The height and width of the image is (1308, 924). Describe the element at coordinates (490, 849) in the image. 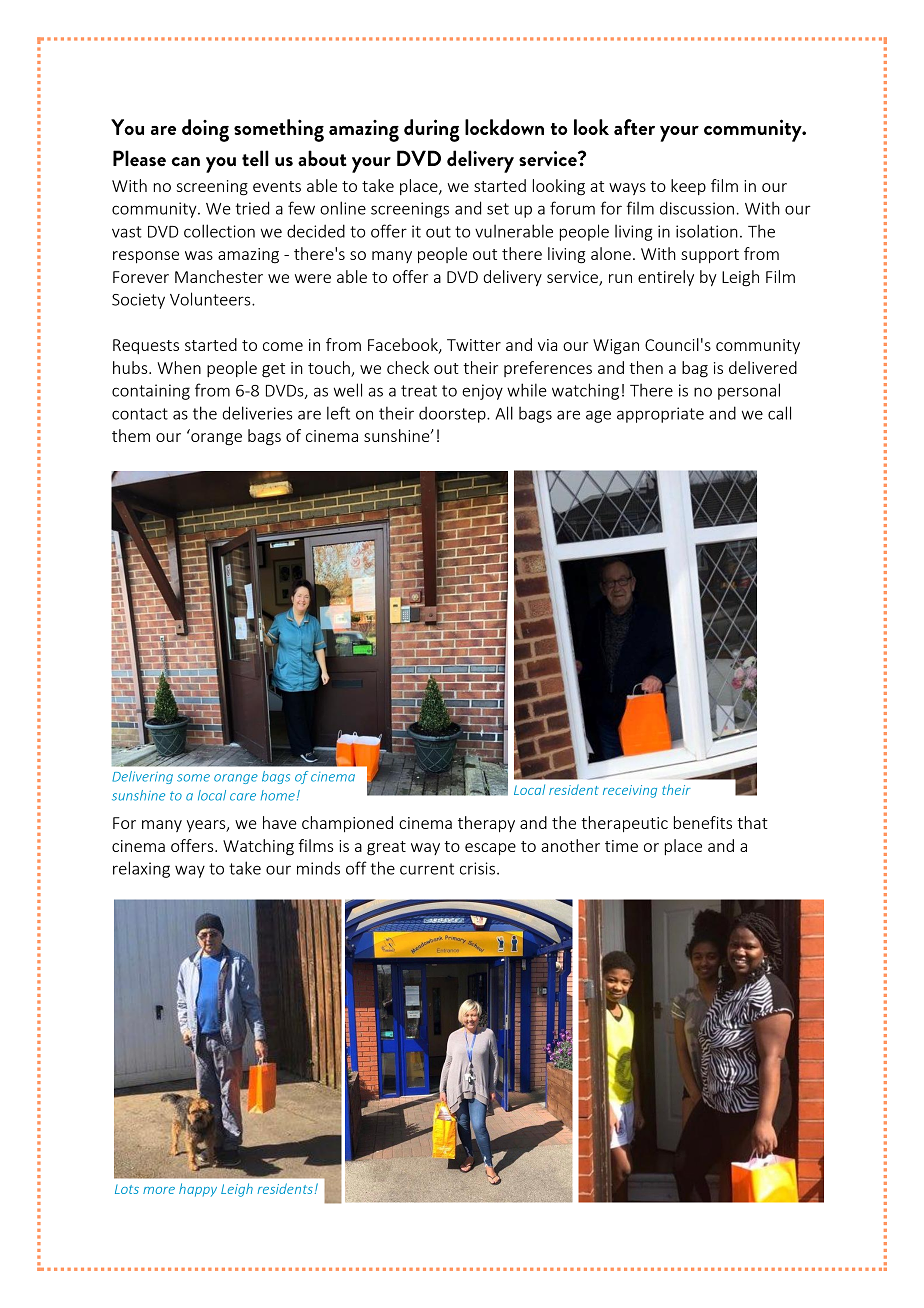

I see `escape` at that location.
